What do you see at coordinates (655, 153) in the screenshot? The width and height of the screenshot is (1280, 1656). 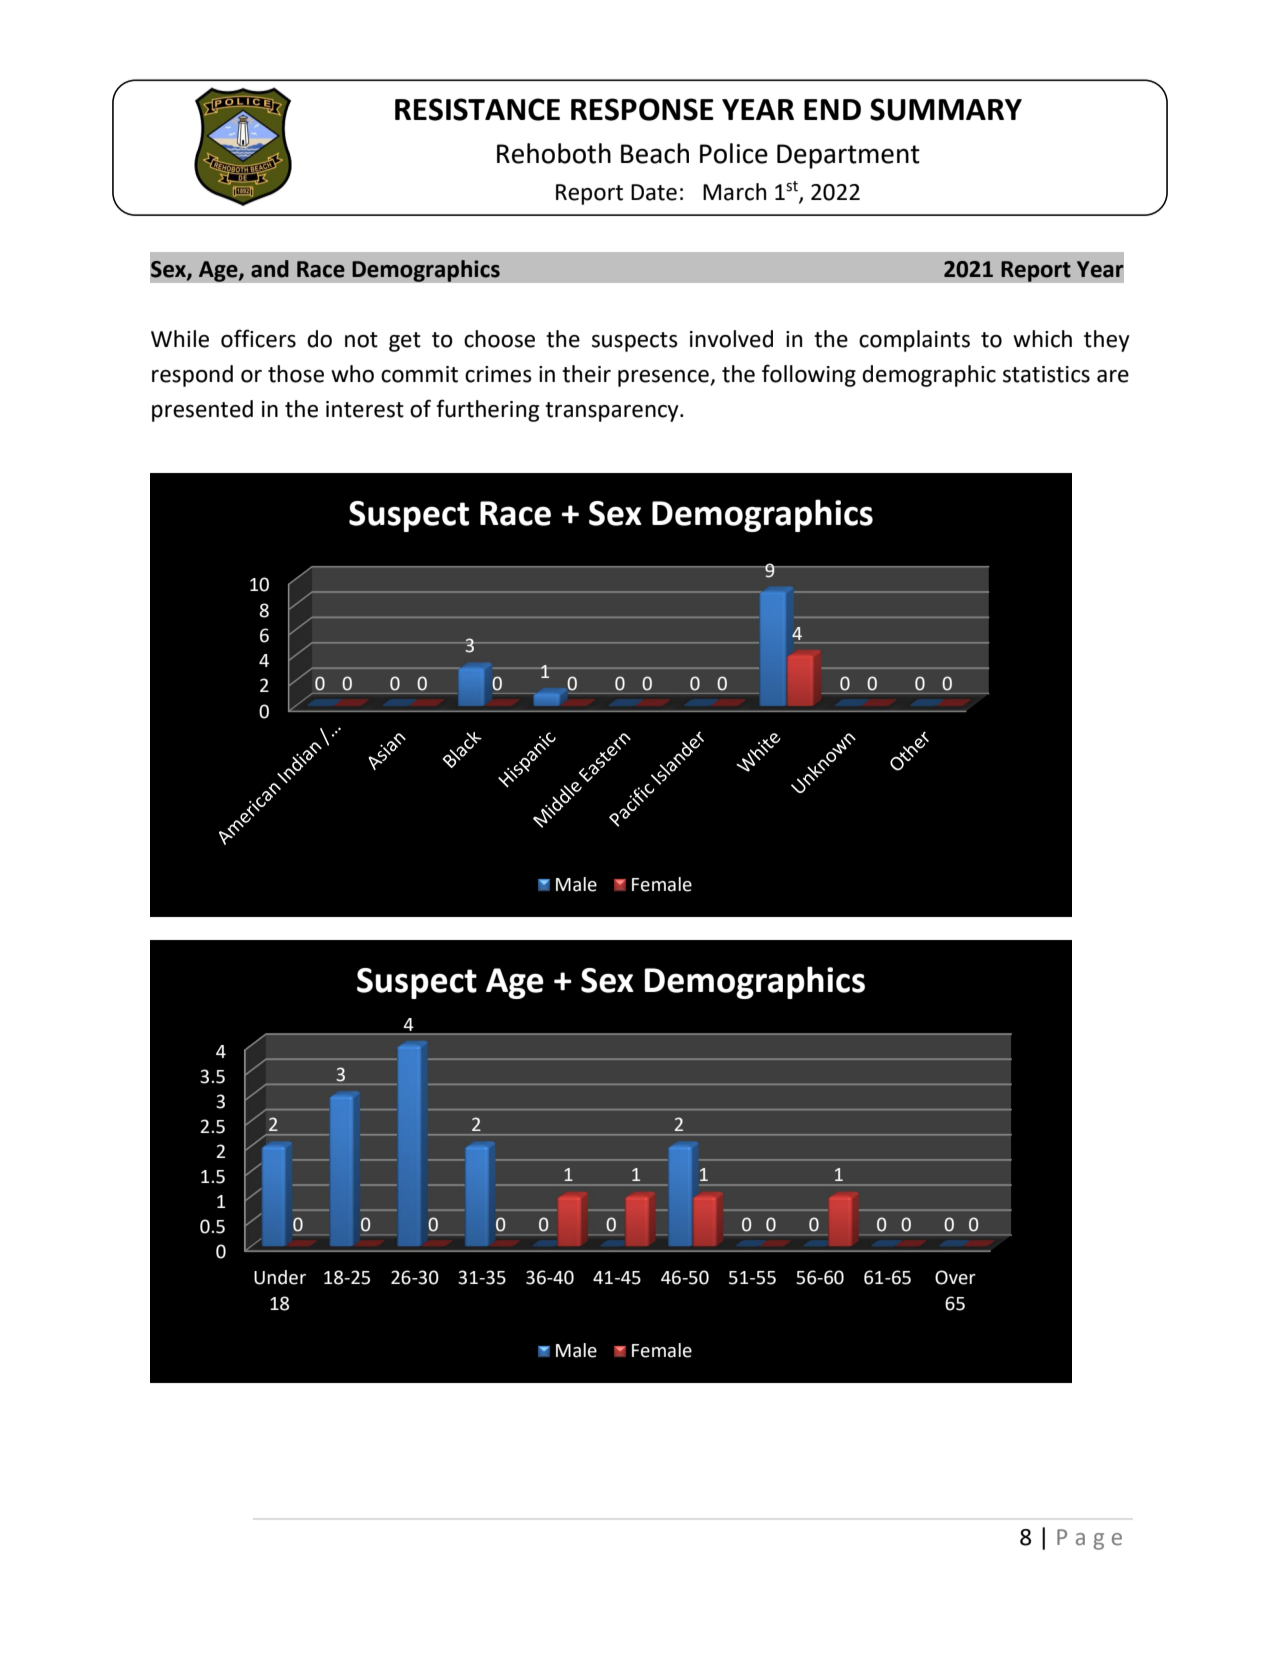 I see `Beach` at bounding box center [655, 153].
